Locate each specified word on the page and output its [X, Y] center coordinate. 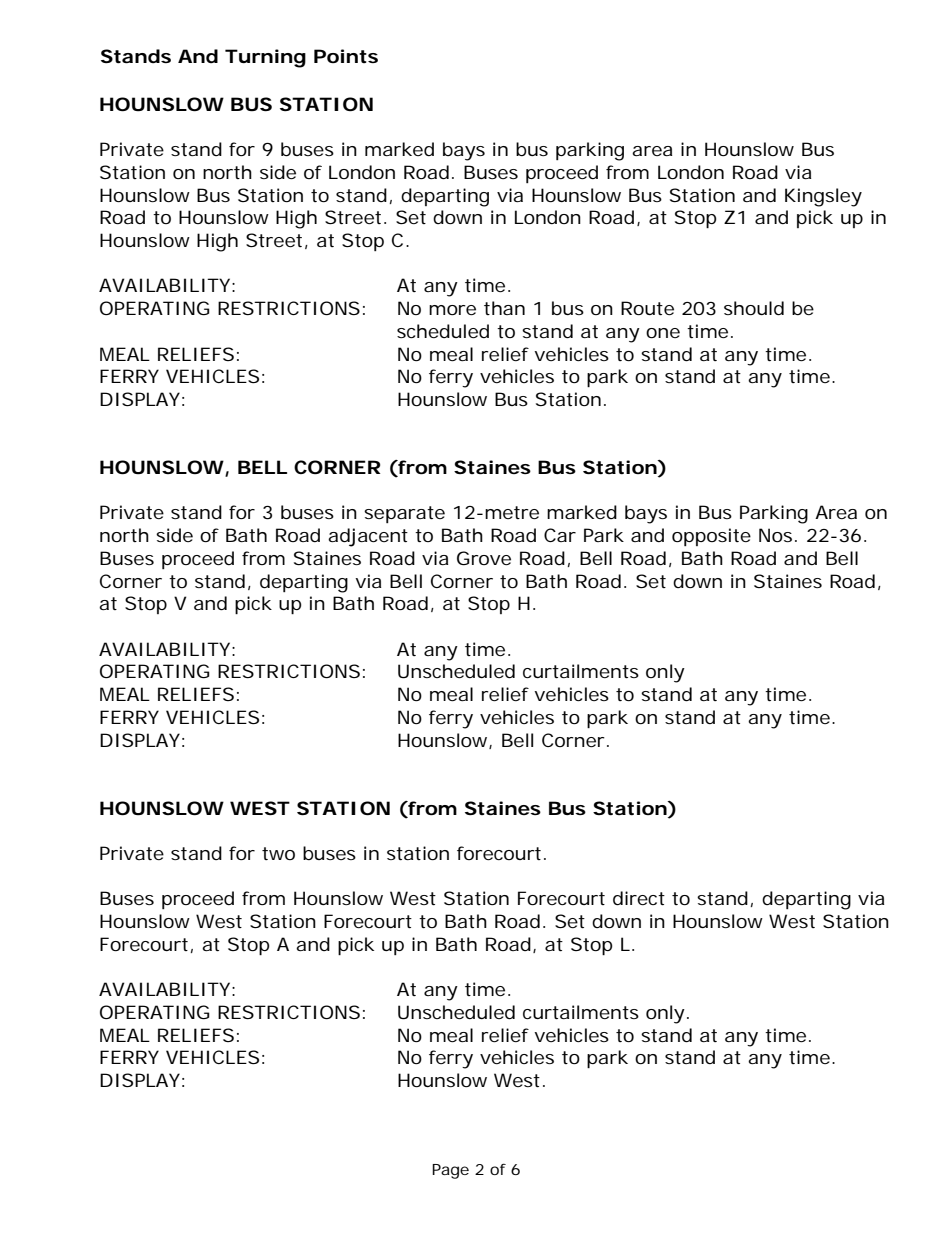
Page [450, 1171]
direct [639, 898]
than [504, 308]
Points [346, 56]
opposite [711, 537]
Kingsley [823, 197]
